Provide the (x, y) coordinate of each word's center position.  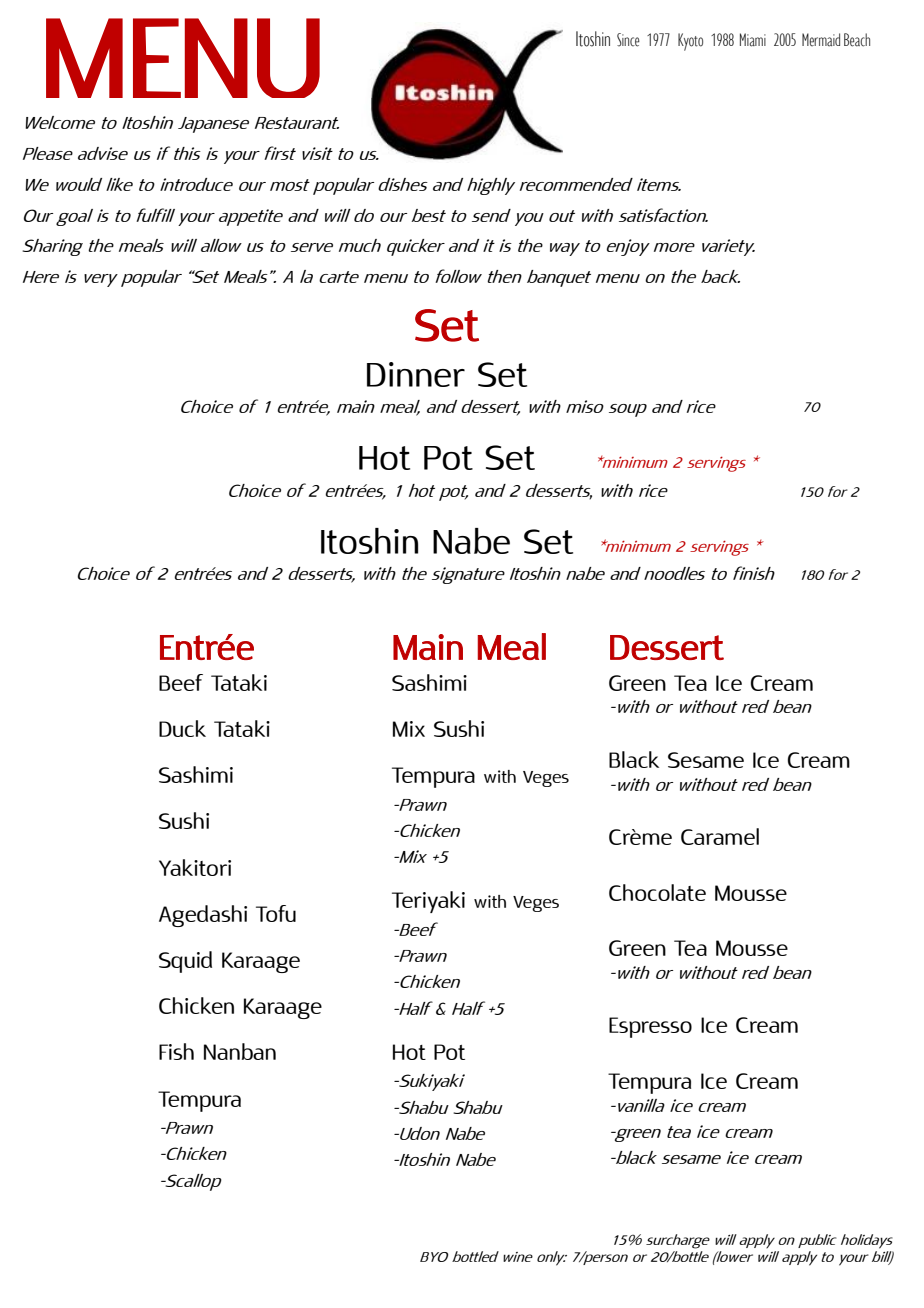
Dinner (416, 374)
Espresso (650, 1027)
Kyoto (690, 42)
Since (628, 40)
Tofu (276, 913)
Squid (185, 962)
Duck (182, 728)
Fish (176, 1051)
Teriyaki (428, 902)
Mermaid (821, 40)
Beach (857, 40)
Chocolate (657, 892)
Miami (753, 40)
